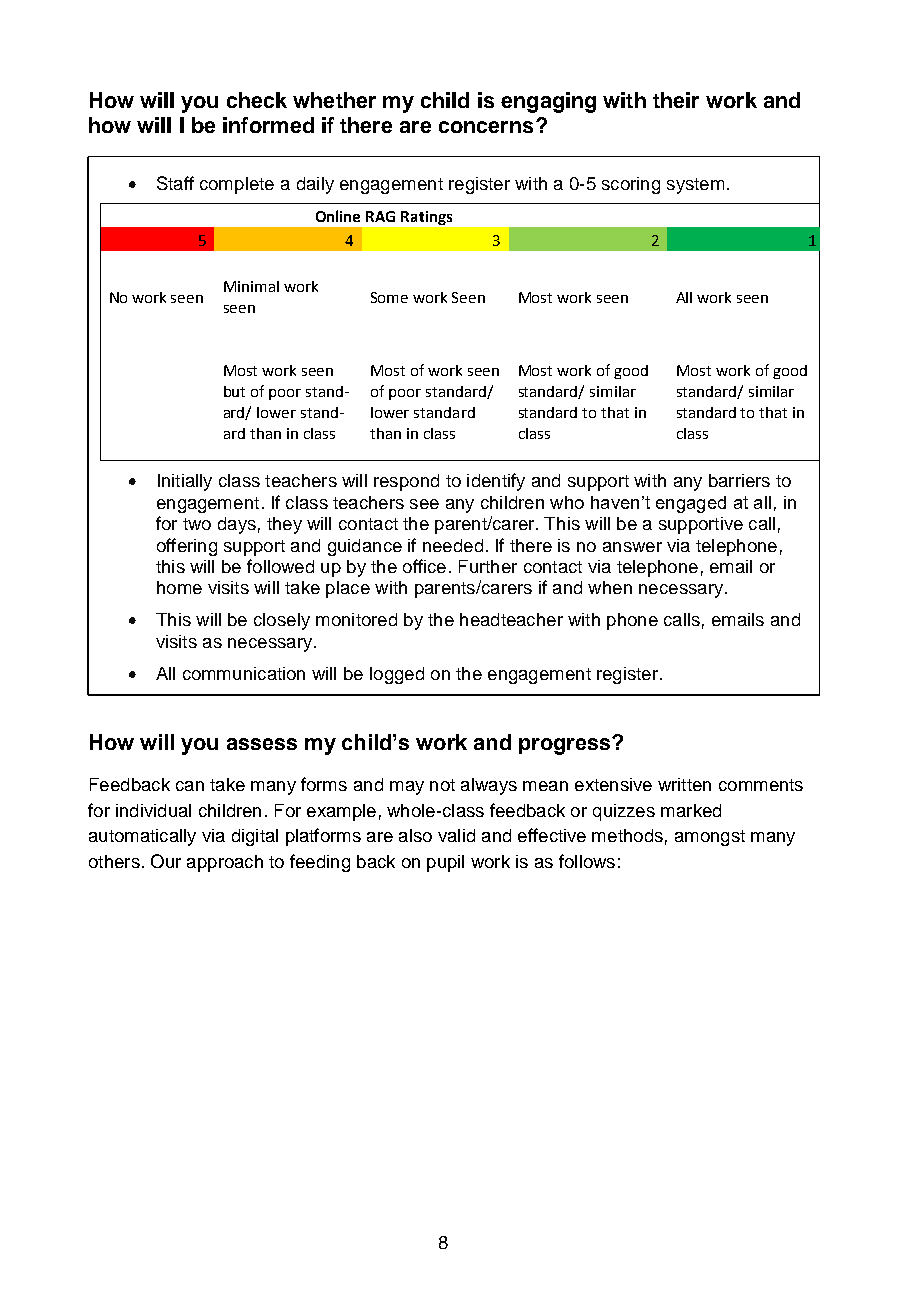  I want to click on when, so click(610, 587).
